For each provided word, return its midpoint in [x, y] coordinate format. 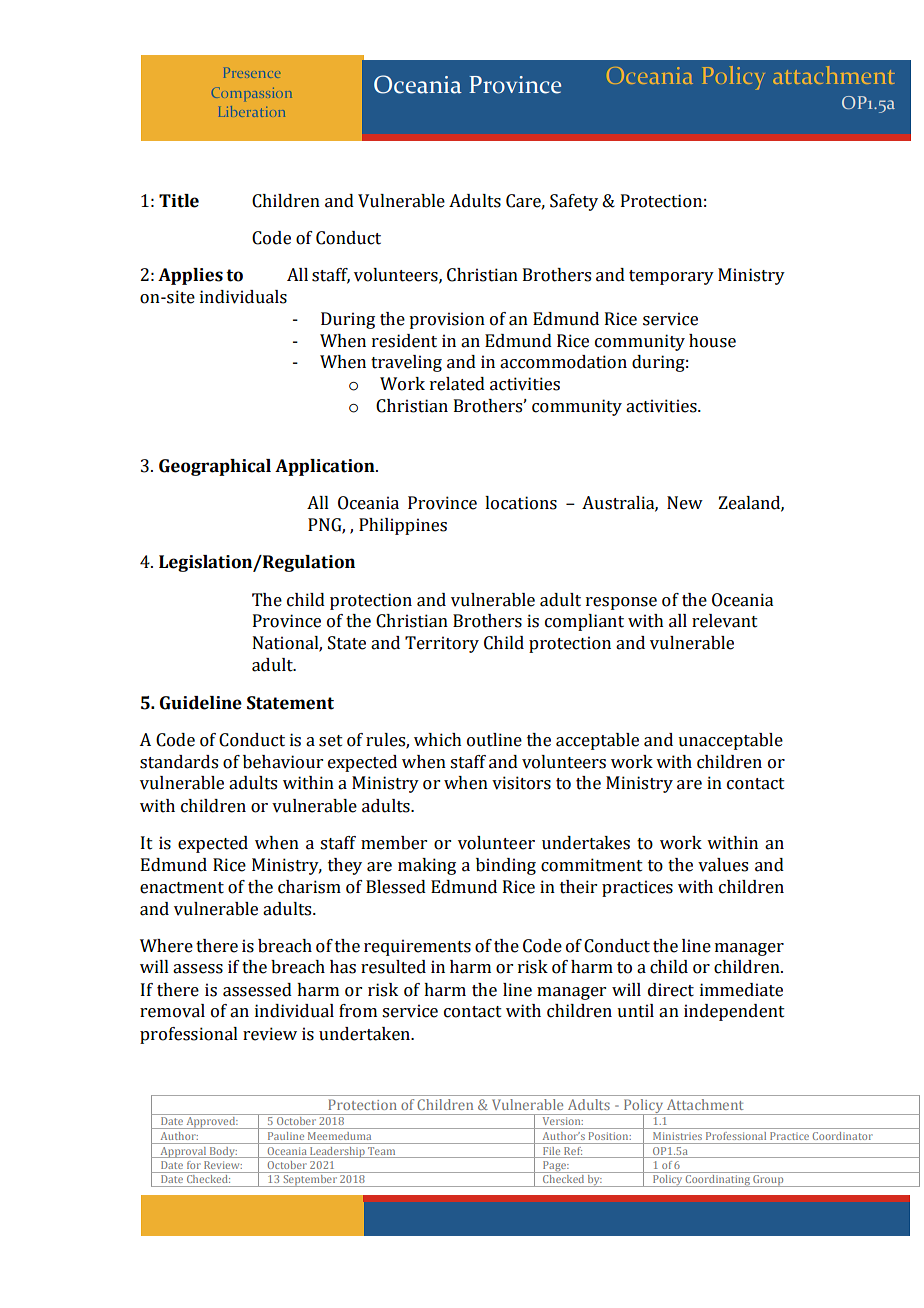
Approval [183, 1152]
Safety [574, 202]
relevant [725, 621]
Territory [442, 644]
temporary [671, 277]
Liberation [252, 111]
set [331, 741]
